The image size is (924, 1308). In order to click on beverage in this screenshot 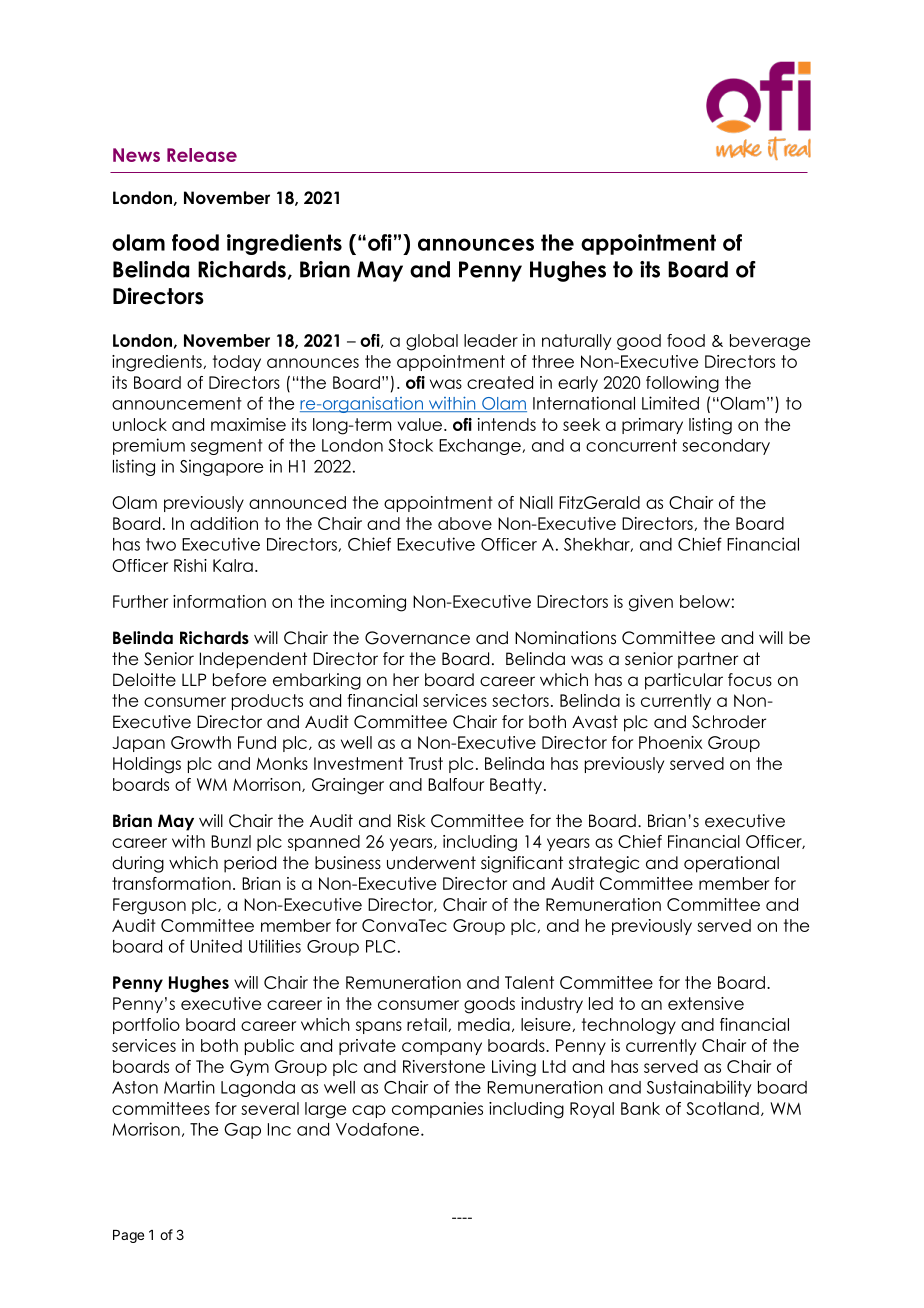, I will do `click(770, 342)`.
